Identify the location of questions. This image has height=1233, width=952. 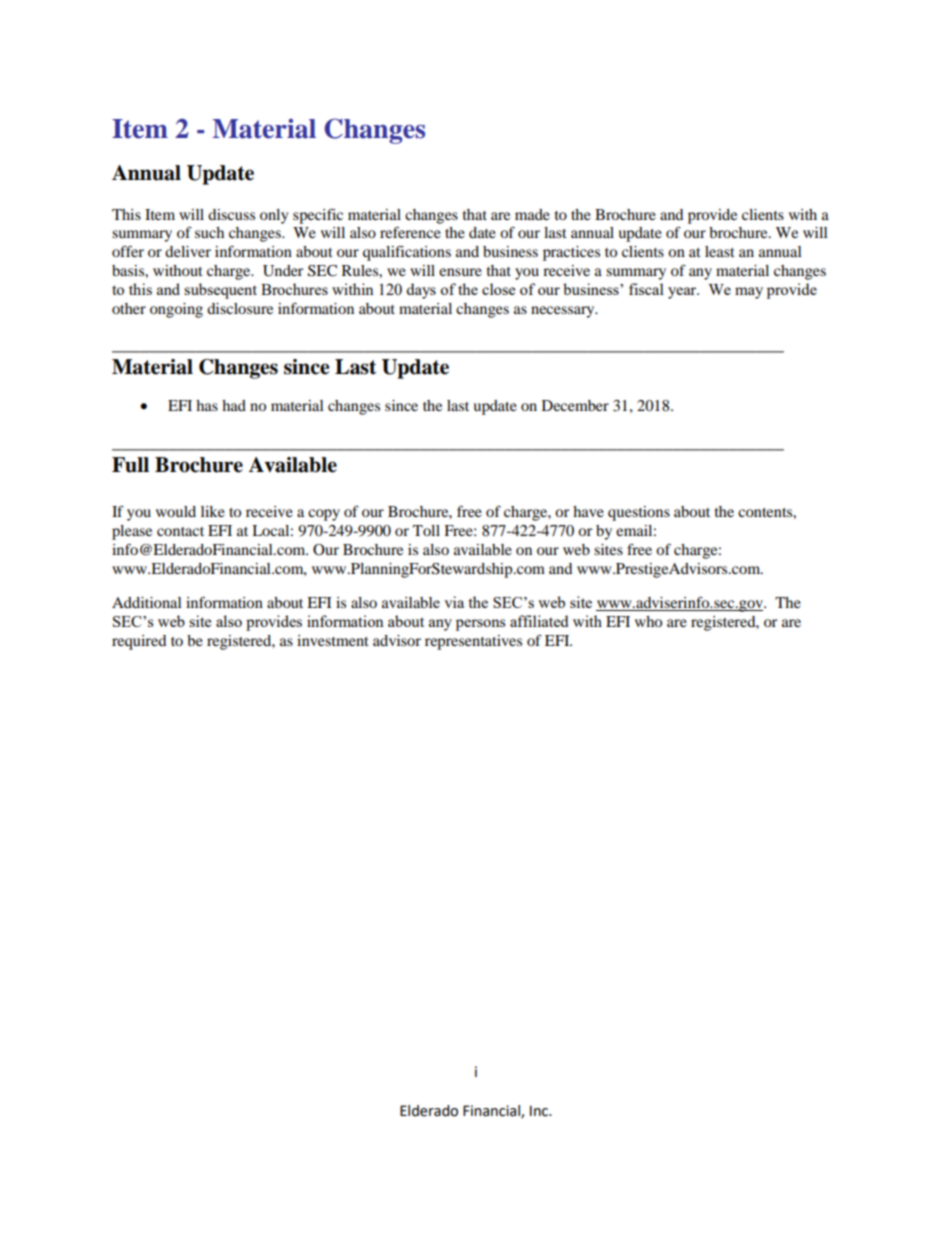
(639, 513).
